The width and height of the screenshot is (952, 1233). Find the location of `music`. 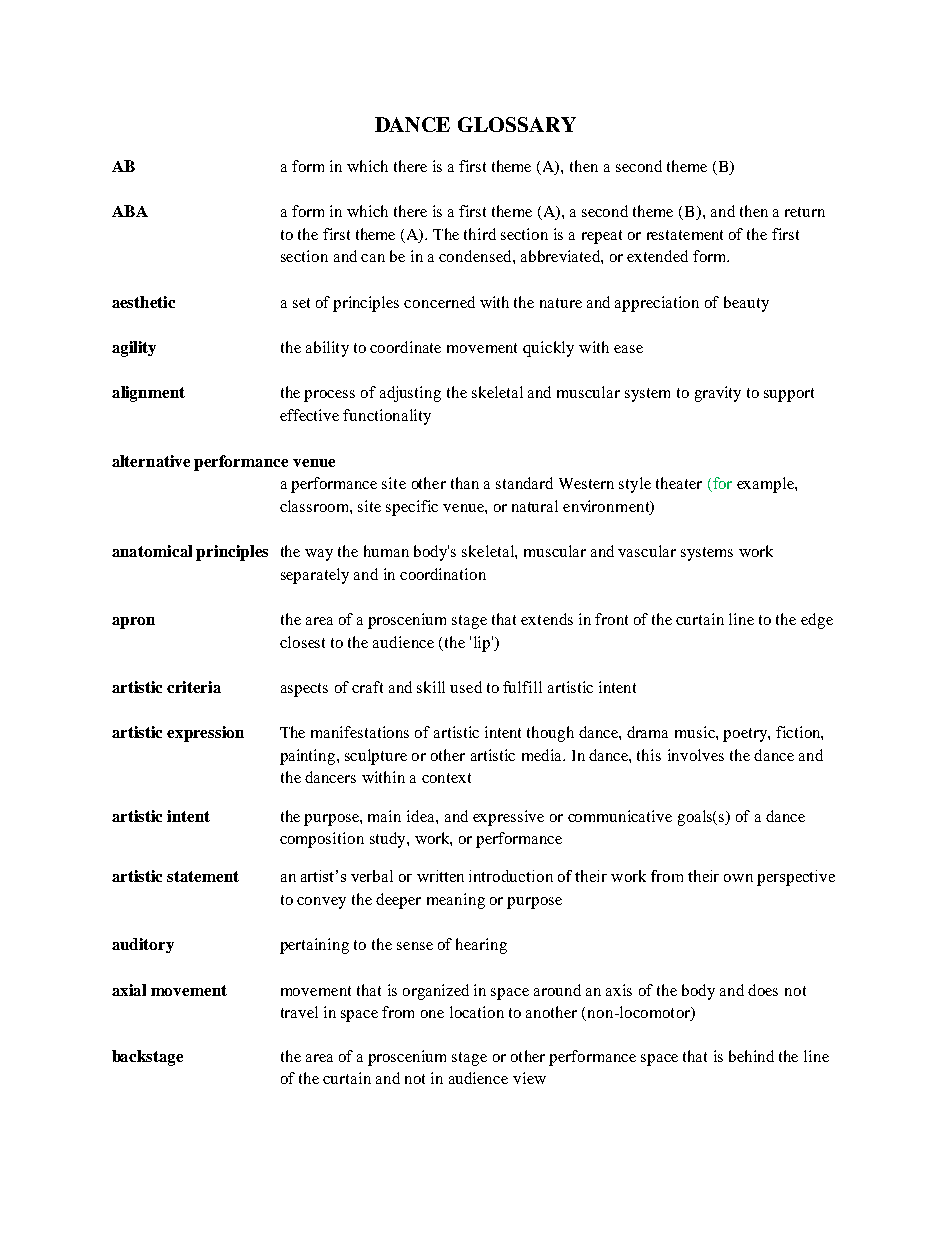

music is located at coordinates (696, 732).
